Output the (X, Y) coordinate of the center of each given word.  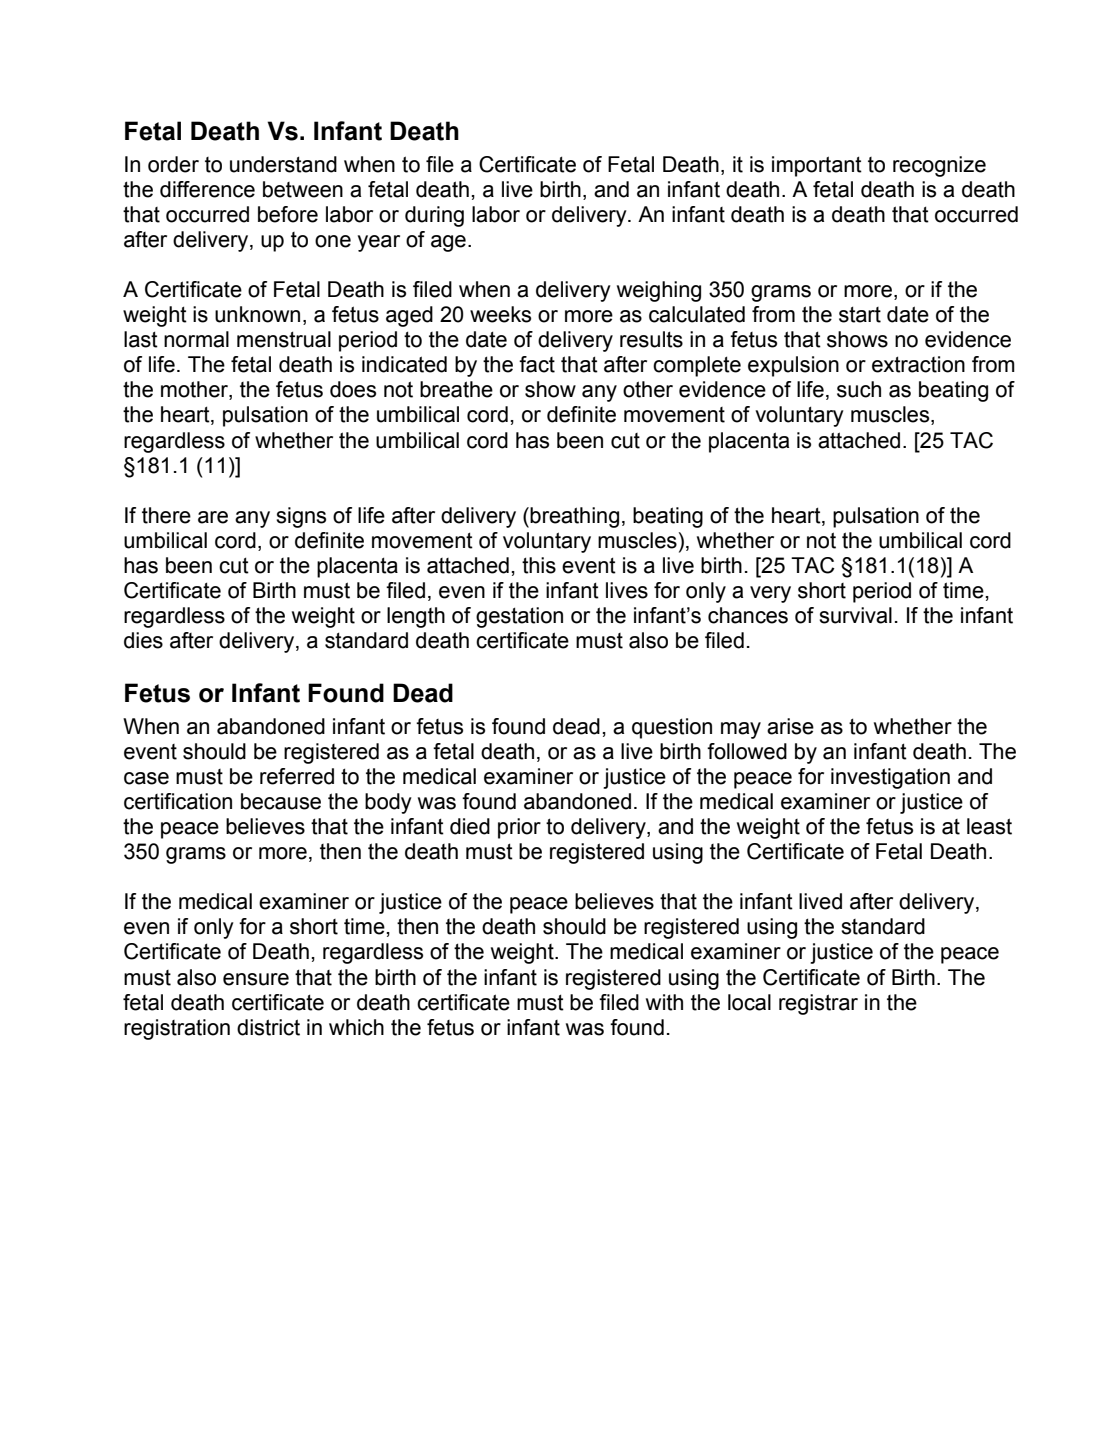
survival (855, 615)
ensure (256, 979)
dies (143, 640)
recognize (939, 166)
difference (207, 189)
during (434, 216)
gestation (519, 617)
